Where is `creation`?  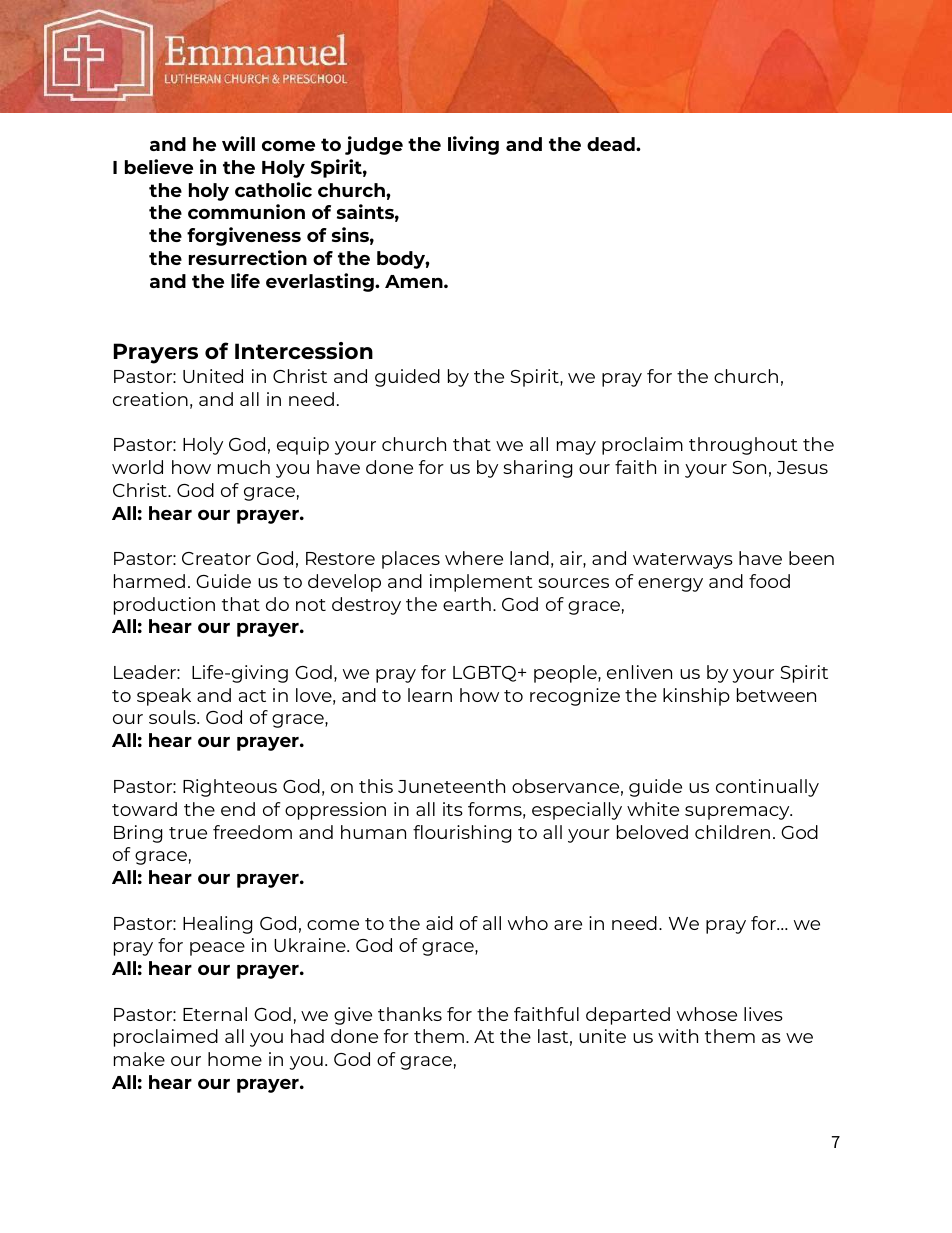 creation is located at coordinates (150, 399).
